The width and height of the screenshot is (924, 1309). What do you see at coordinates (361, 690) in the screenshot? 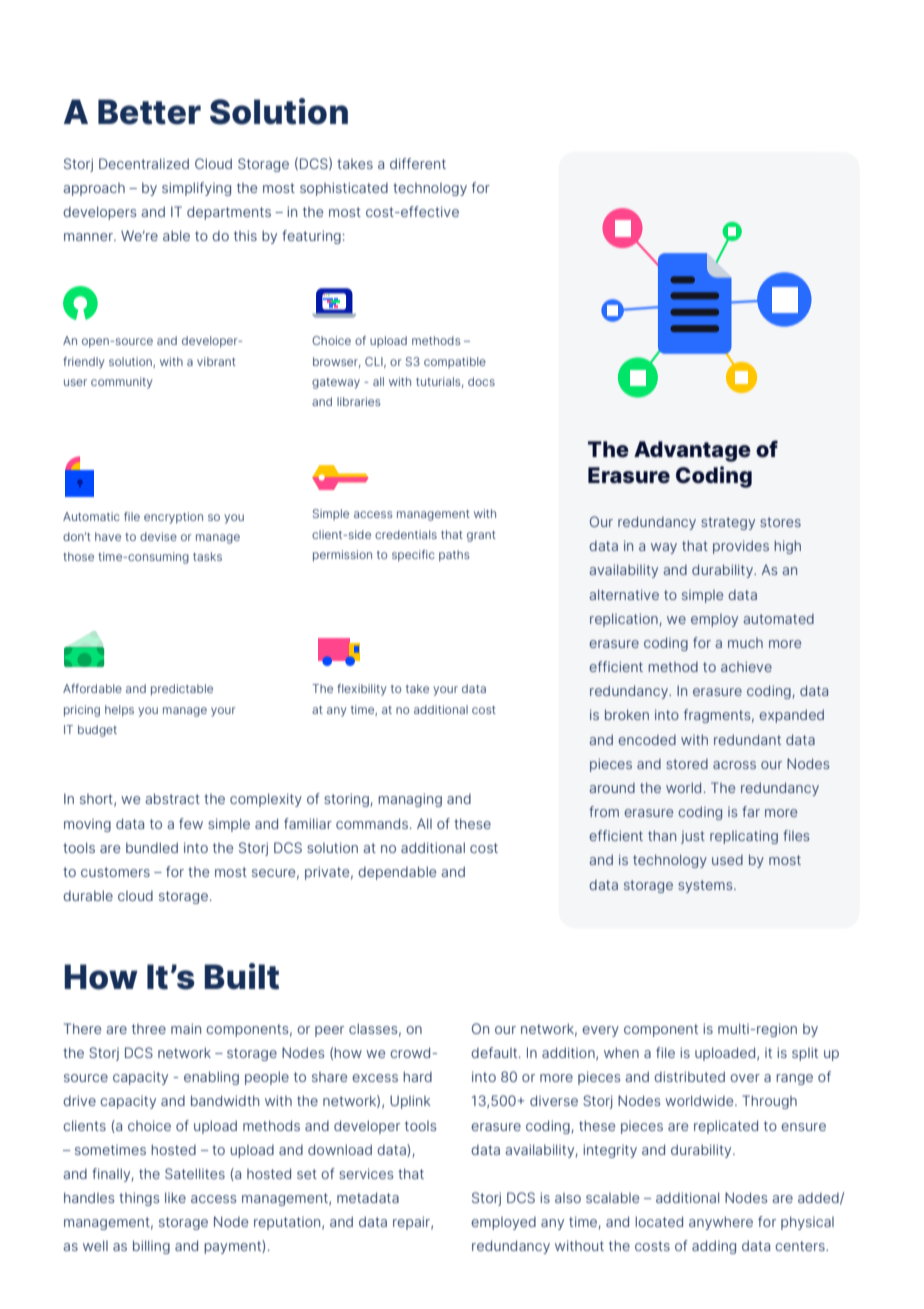
I see `flexibility` at bounding box center [361, 690].
